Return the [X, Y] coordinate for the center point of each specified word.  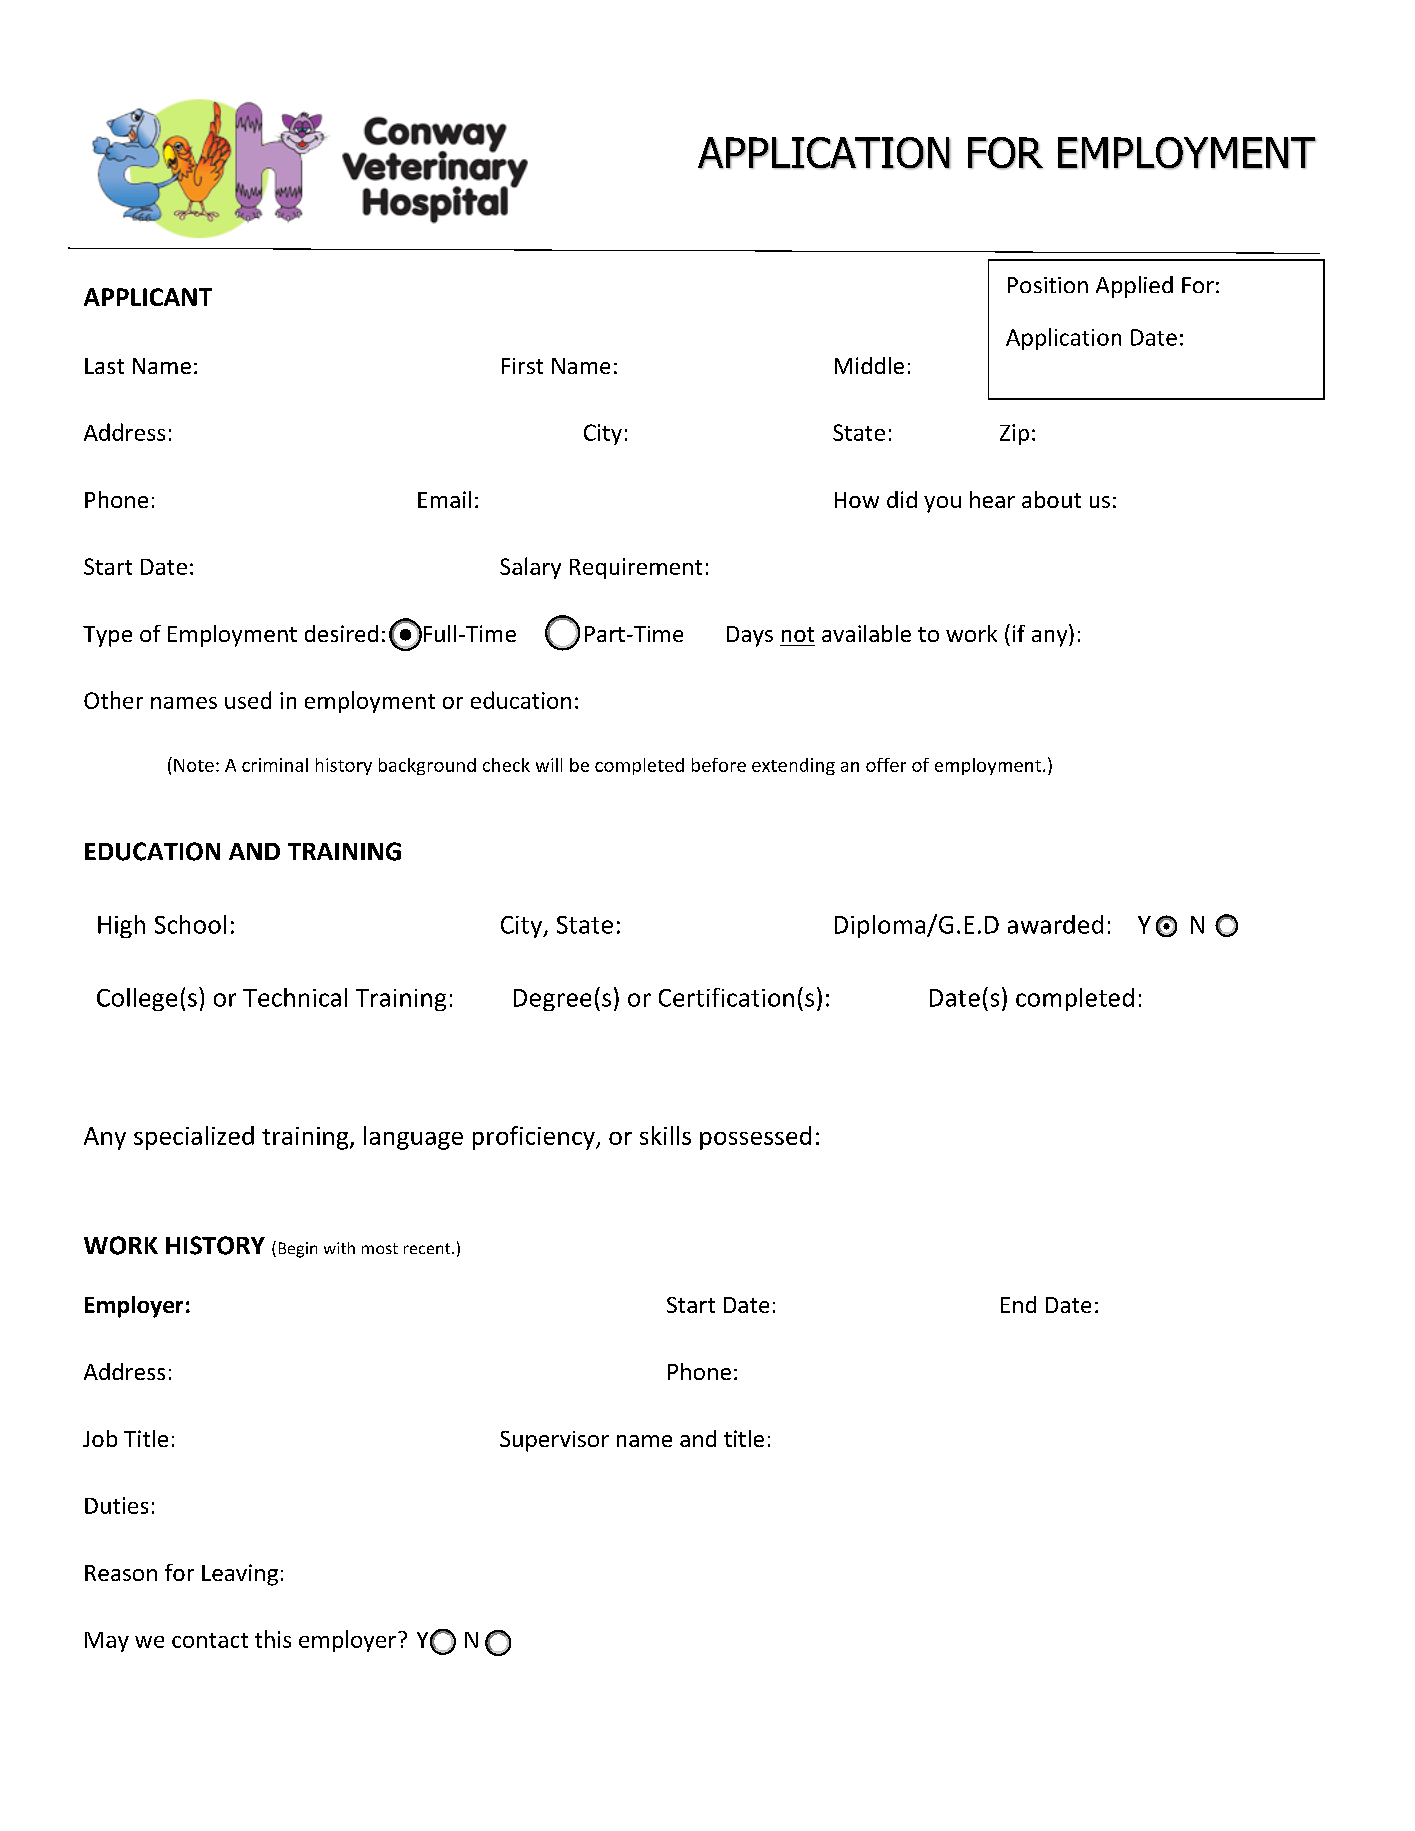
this [273, 1639]
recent [428, 1248]
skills [665, 1135]
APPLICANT [148, 297]
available [866, 633]
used [248, 700]
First [522, 366]
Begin [298, 1250]
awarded [1055, 924]
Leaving [240, 1575]
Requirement [636, 568]
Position [1048, 285]
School [190, 924]
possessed [755, 1138]
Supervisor [554, 1441]
